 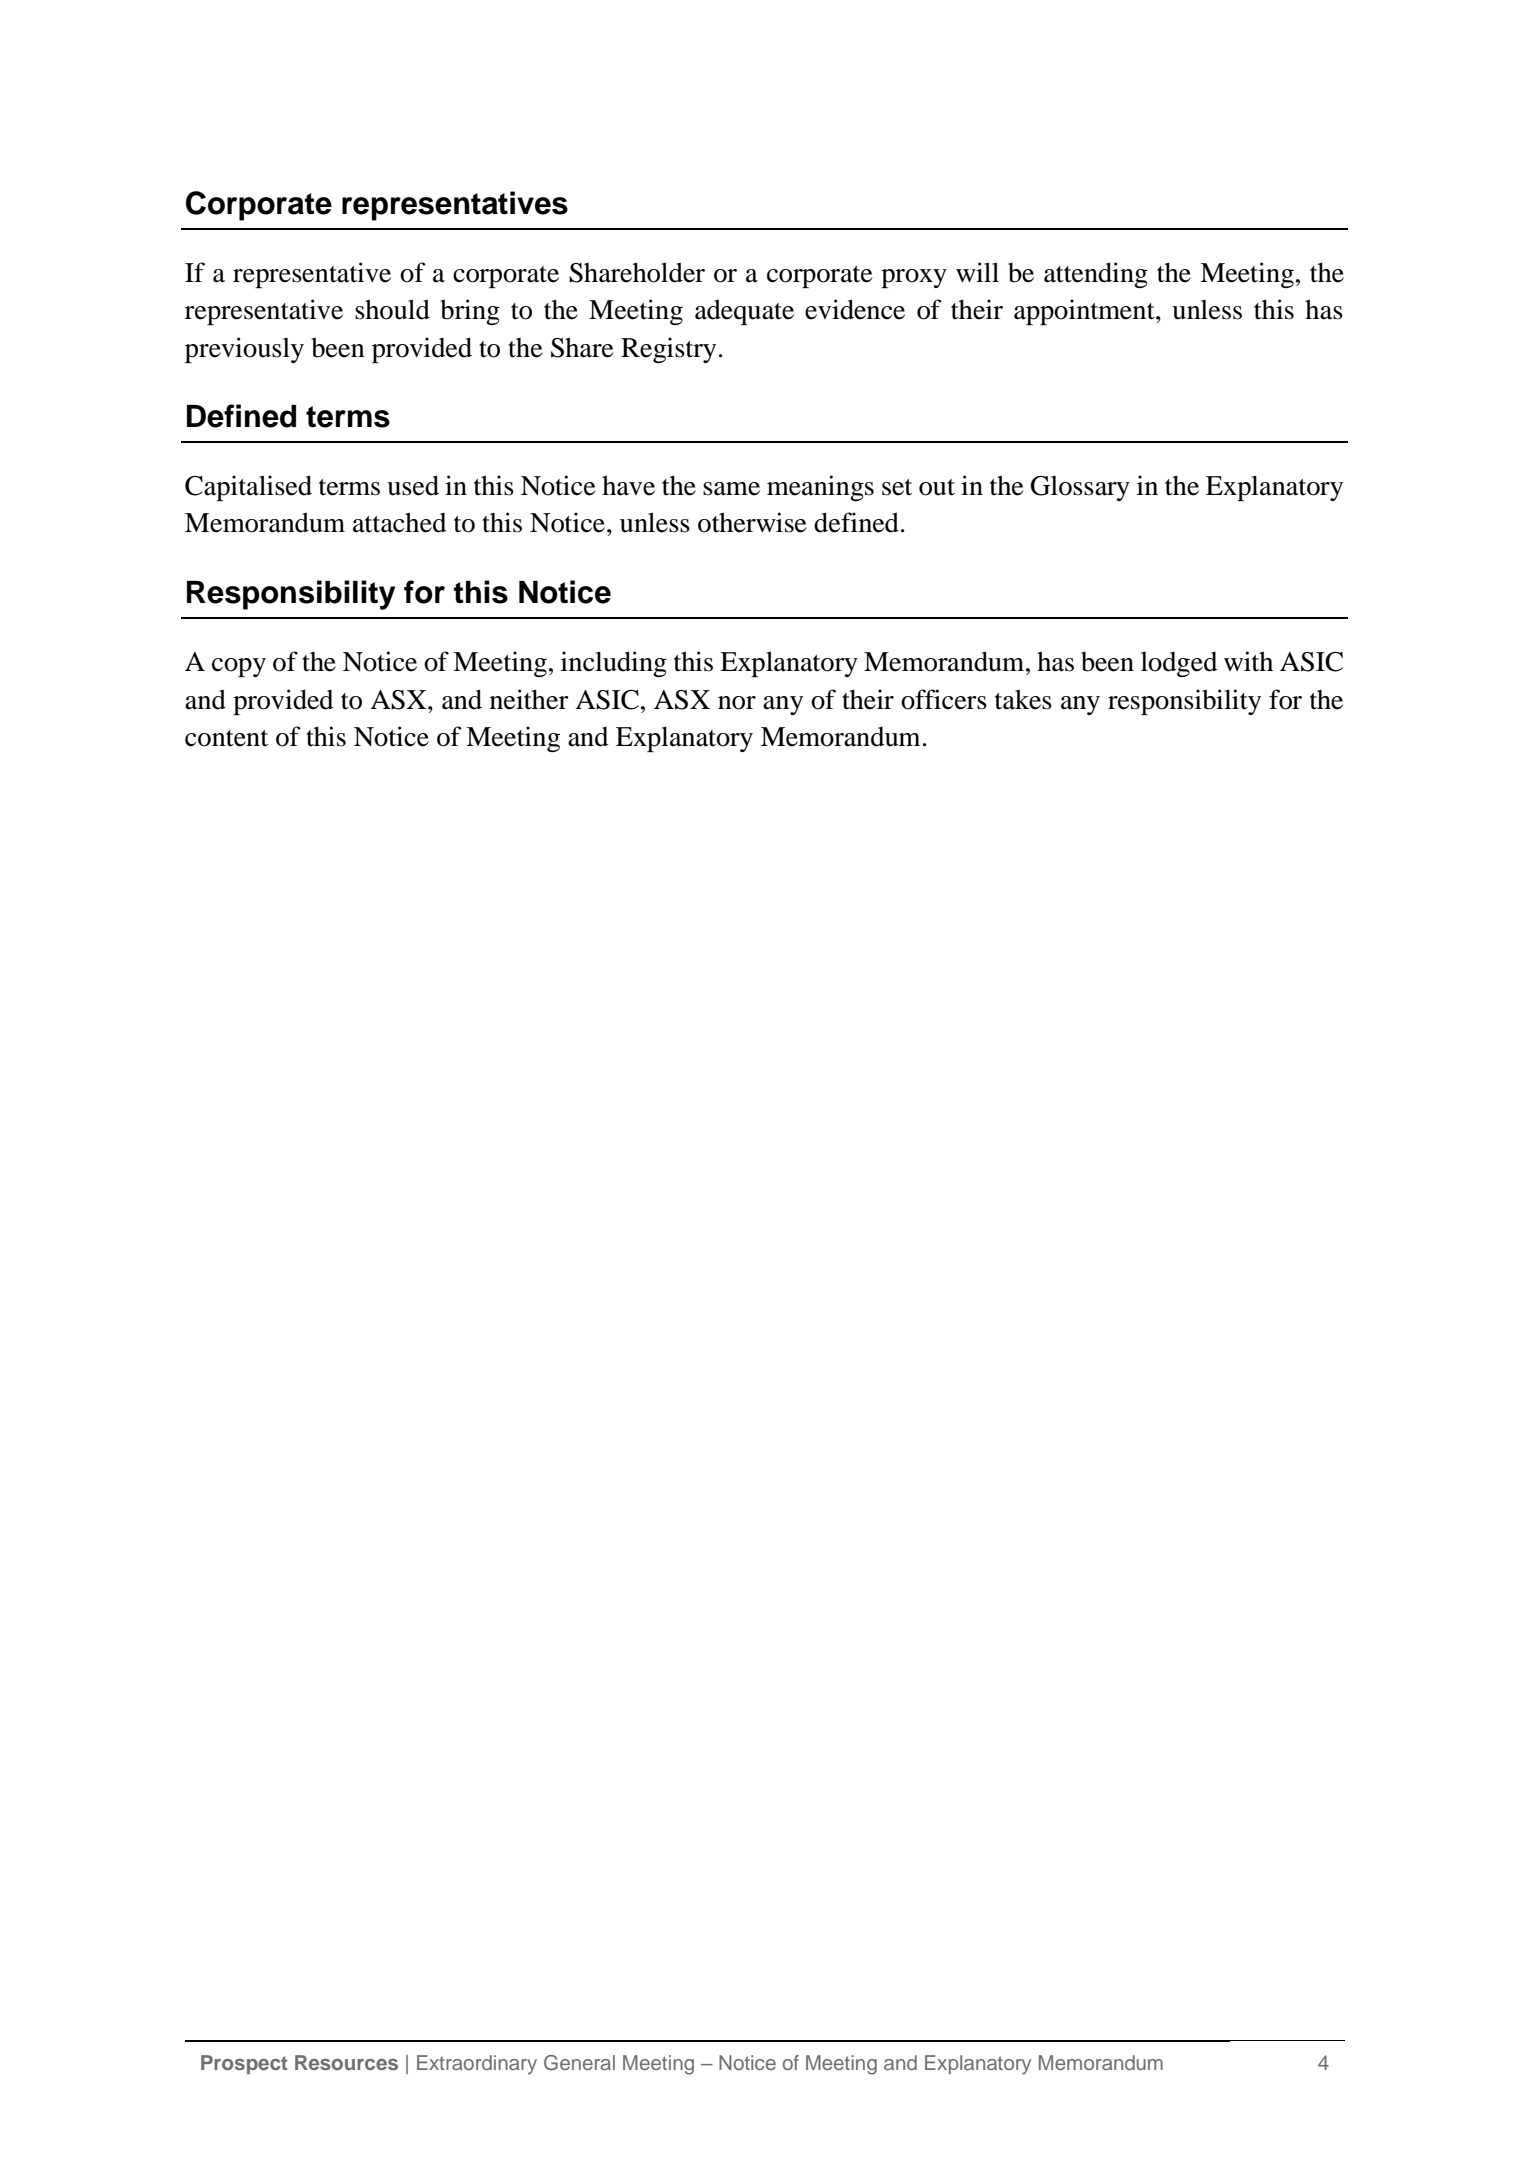 I want to click on adequate, so click(x=744, y=312).
